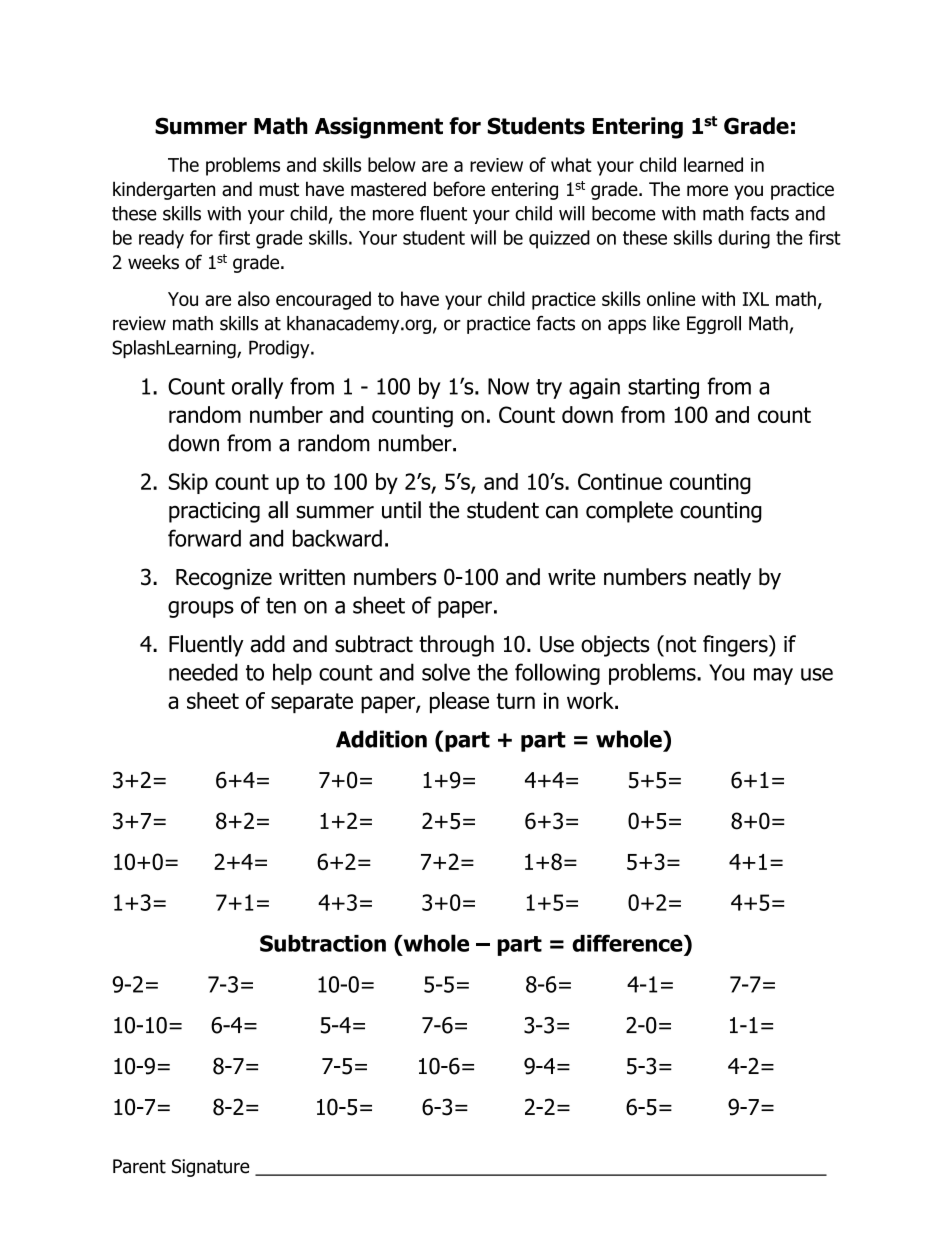 The image size is (952, 1233). What do you see at coordinates (401, 510) in the document?
I see `until` at bounding box center [401, 510].
